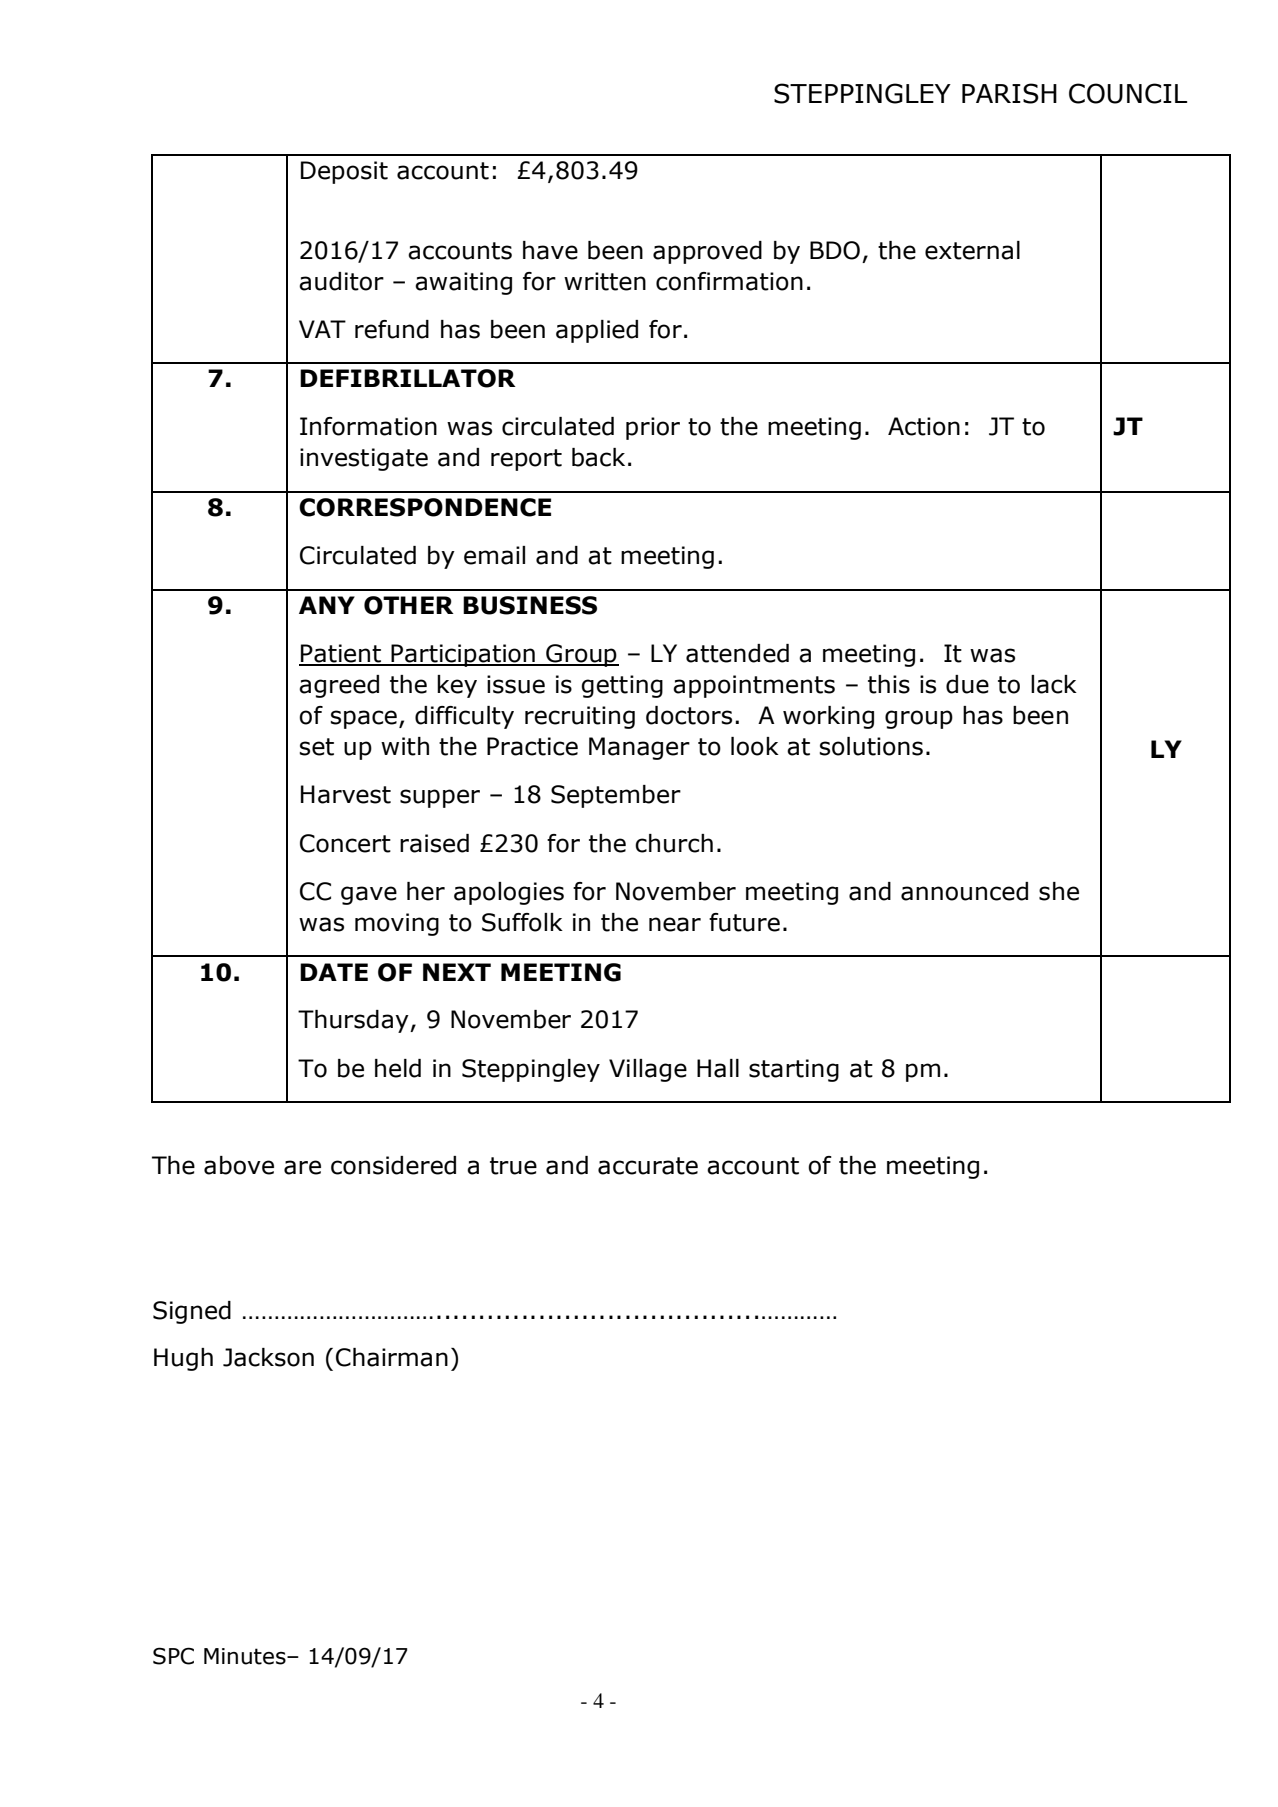 Image resolution: width=1278 pixels, height=1807 pixels. Describe the element at coordinates (707, 252) in the screenshot. I see `approved` at that location.
